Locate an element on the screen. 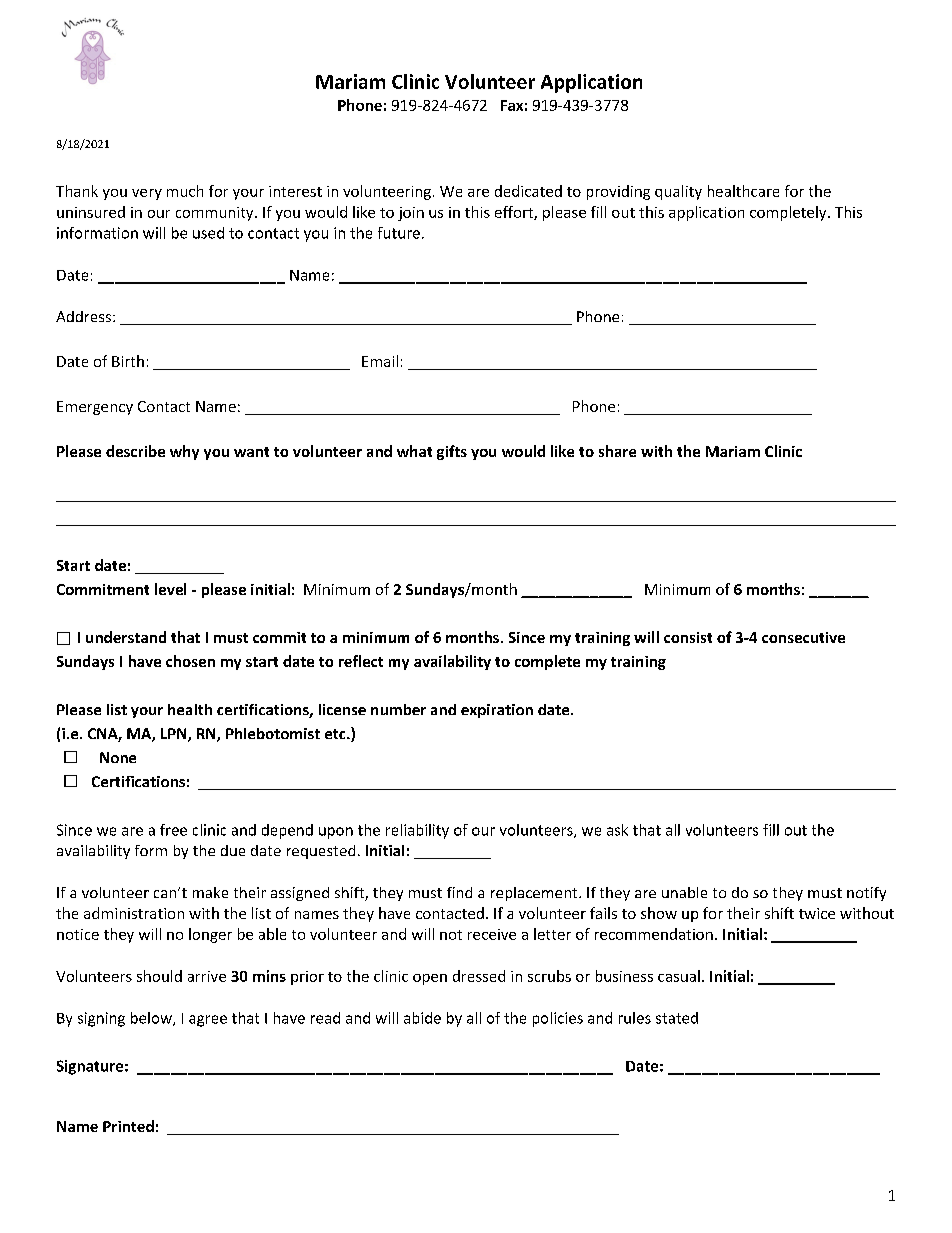 This screenshot has height=1233, width=952. stated is located at coordinates (677, 1018).
